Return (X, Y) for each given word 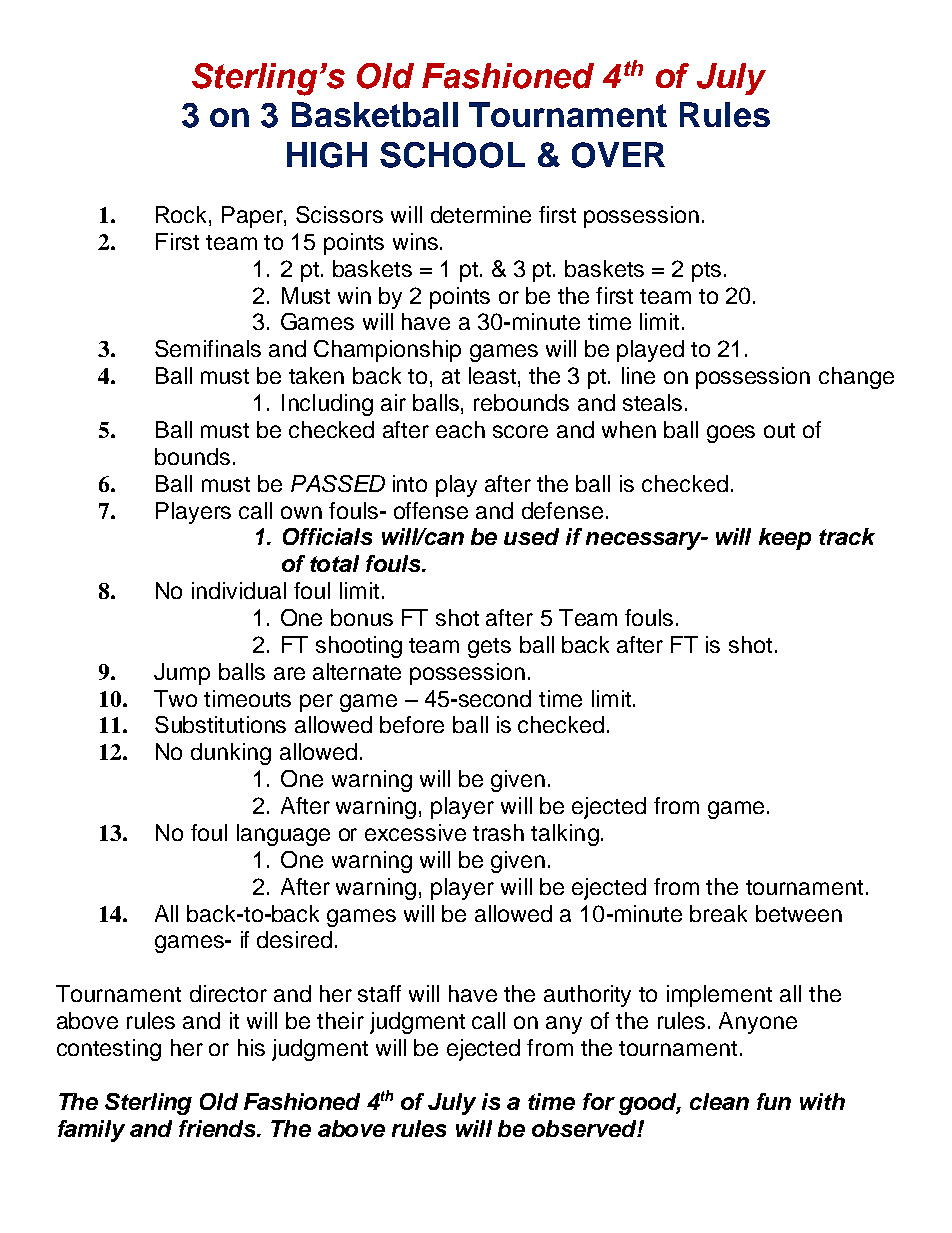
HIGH (327, 155)
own (301, 512)
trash (498, 832)
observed (585, 1128)
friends (219, 1128)
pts (706, 272)
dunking (231, 754)
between (799, 913)
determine (481, 214)
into (410, 483)
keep (785, 539)
